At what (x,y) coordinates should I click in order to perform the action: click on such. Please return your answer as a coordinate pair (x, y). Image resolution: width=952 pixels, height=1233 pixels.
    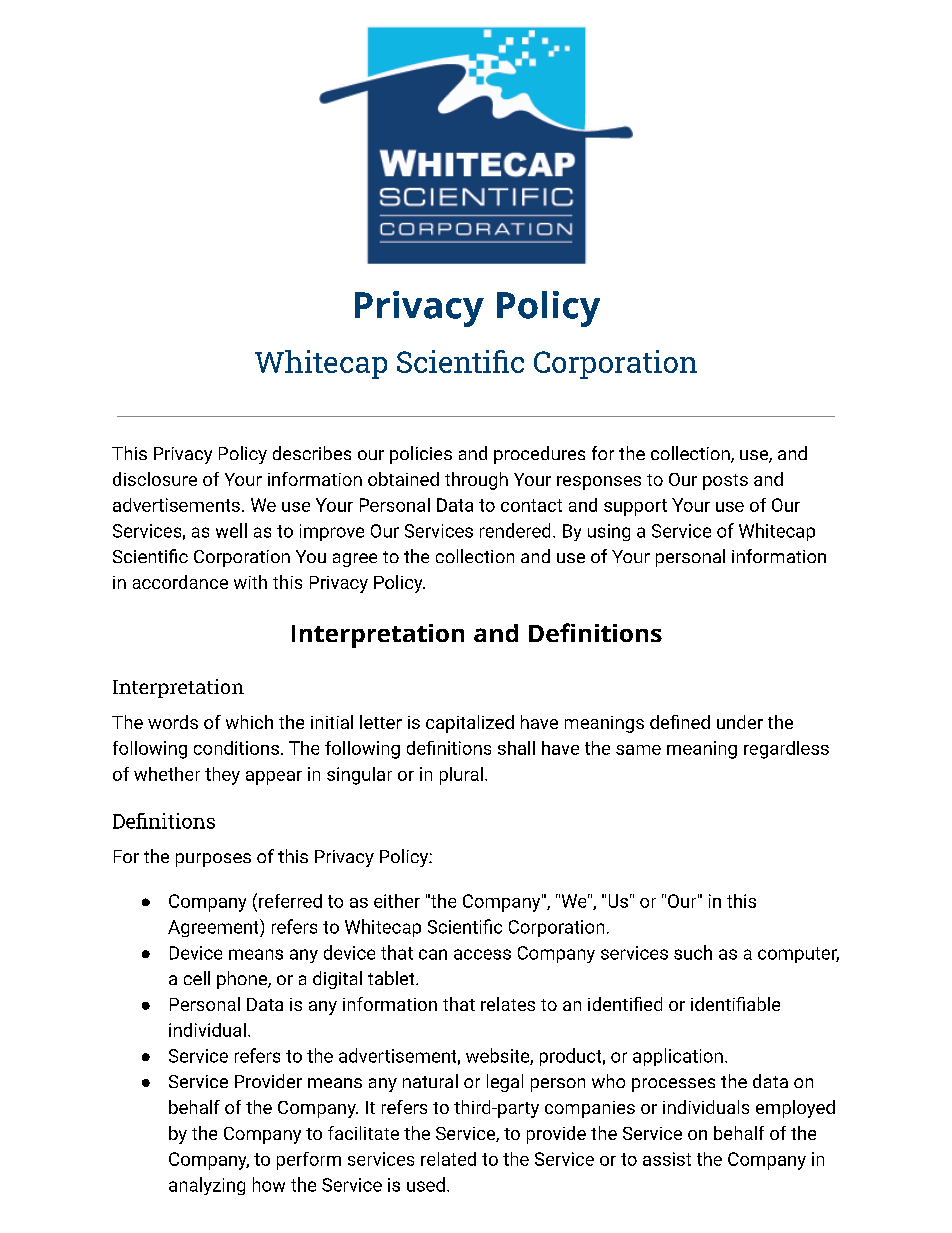
    Looking at the image, I should click on (693, 952).
